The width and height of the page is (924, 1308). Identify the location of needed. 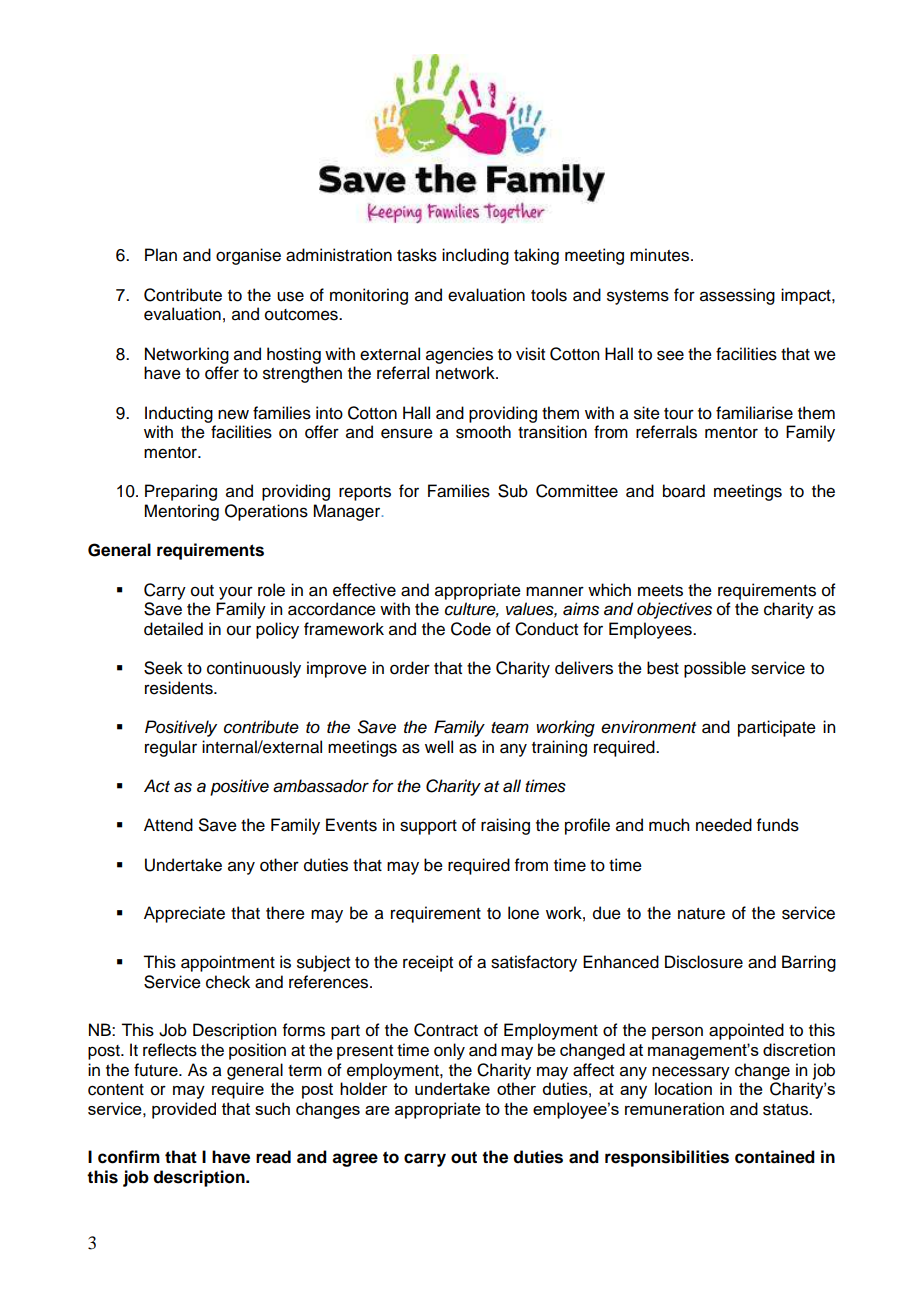
(724, 825).
